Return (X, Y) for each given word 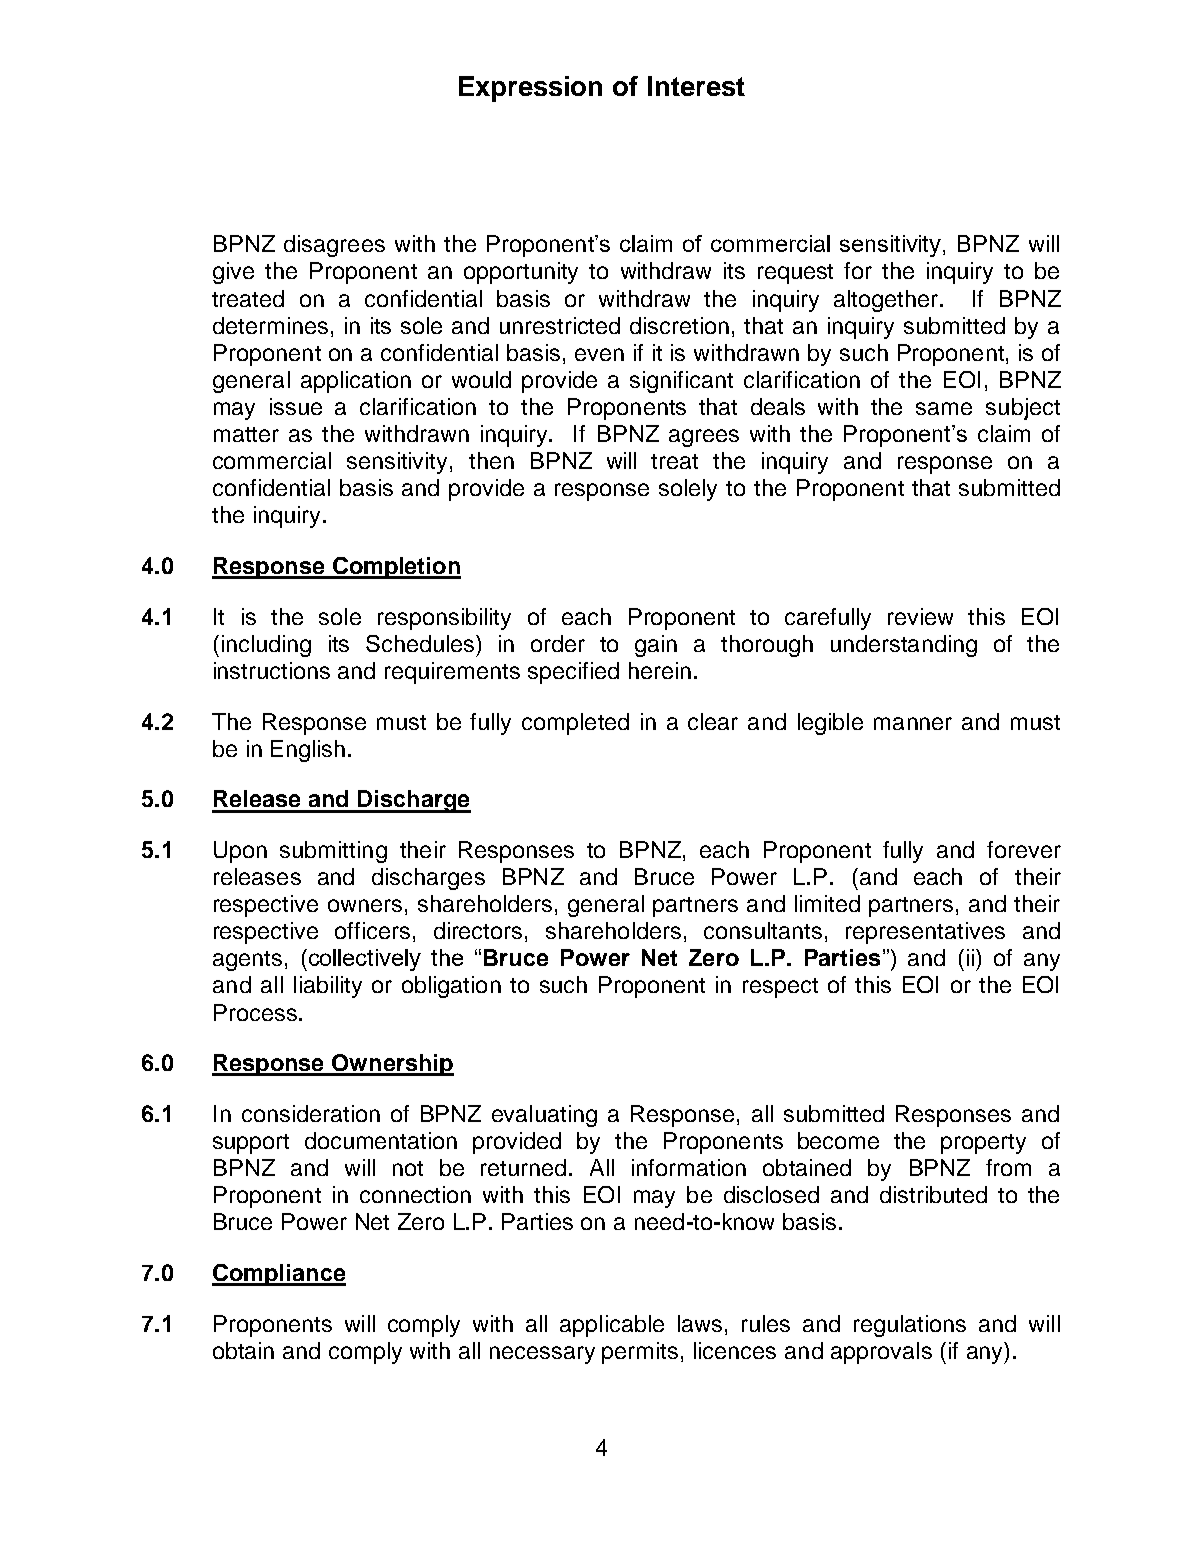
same (944, 408)
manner (913, 723)
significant (681, 382)
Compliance (279, 1275)
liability (328, 987)
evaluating (544, 1116)
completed (575, 724)
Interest (696, 86)
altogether (887, 301)
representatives (925, 933)
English (308, 751)
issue (296, 406)
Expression (530, 89)
